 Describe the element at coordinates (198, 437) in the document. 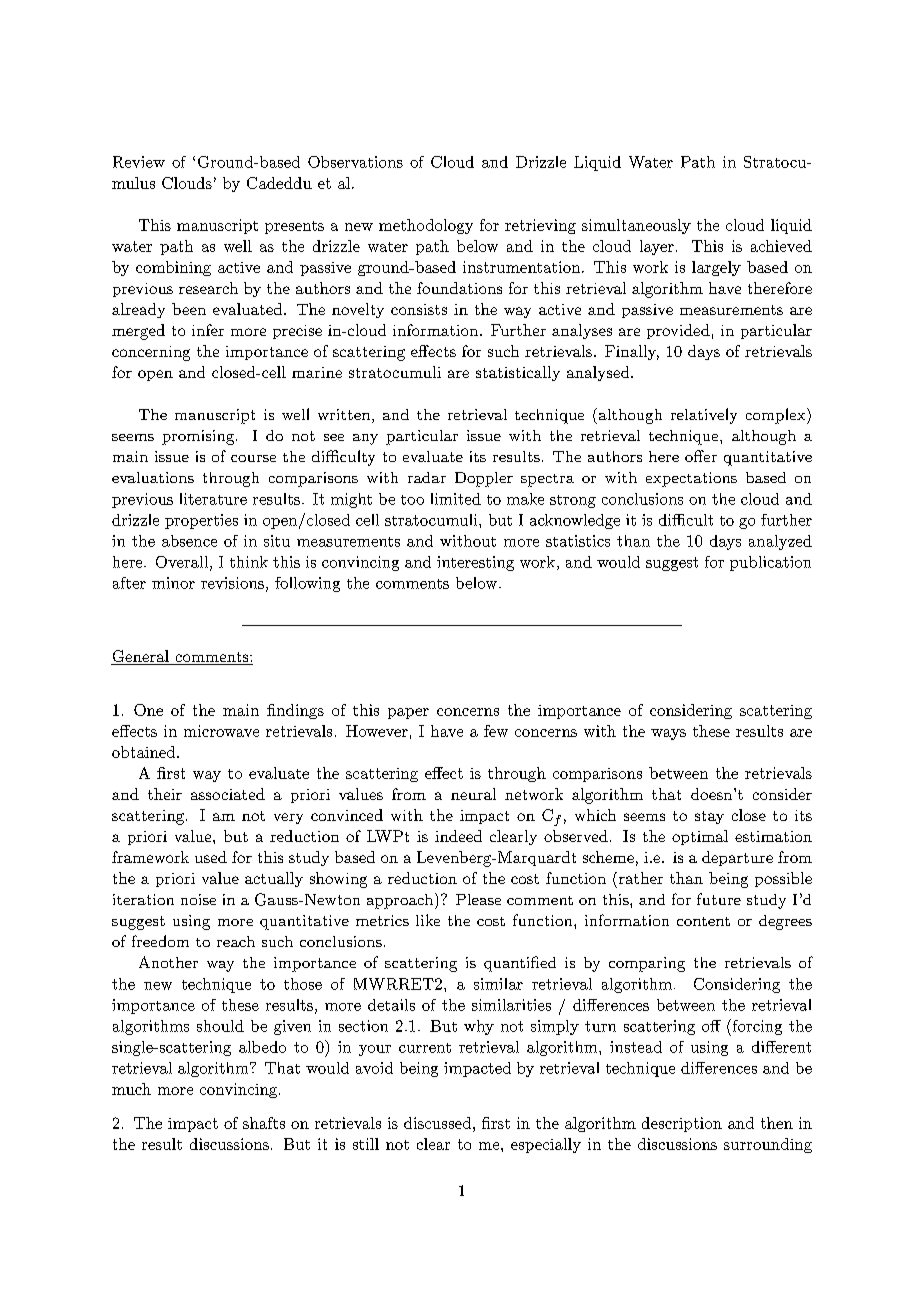

I see `promising` at that location.
